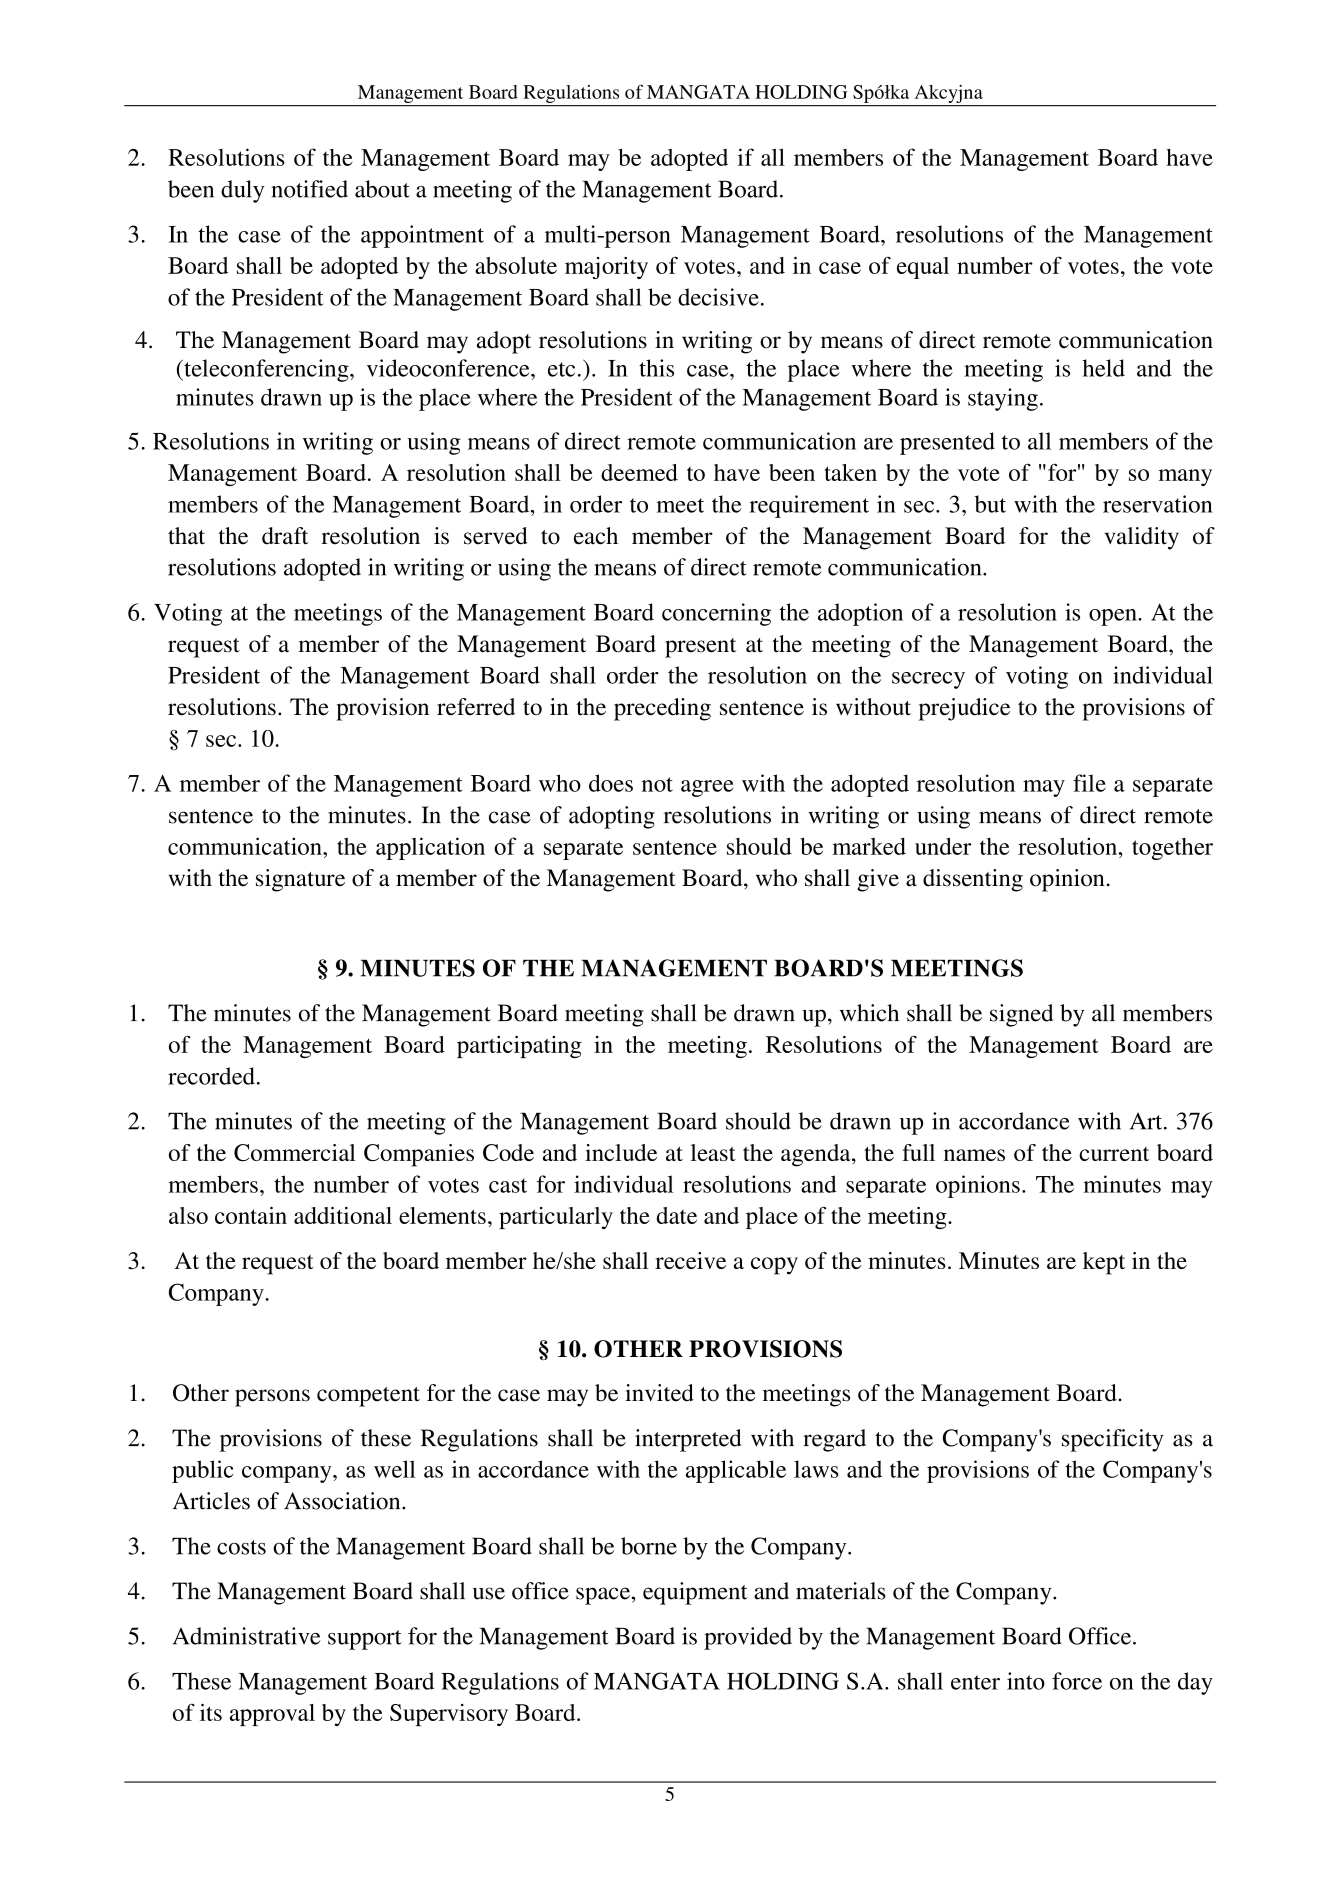 The image size is (1340, 1896). What do you see at coordinates (923, 268) in the screenshot?
I see `equal` at bounding box center [923, 268].
